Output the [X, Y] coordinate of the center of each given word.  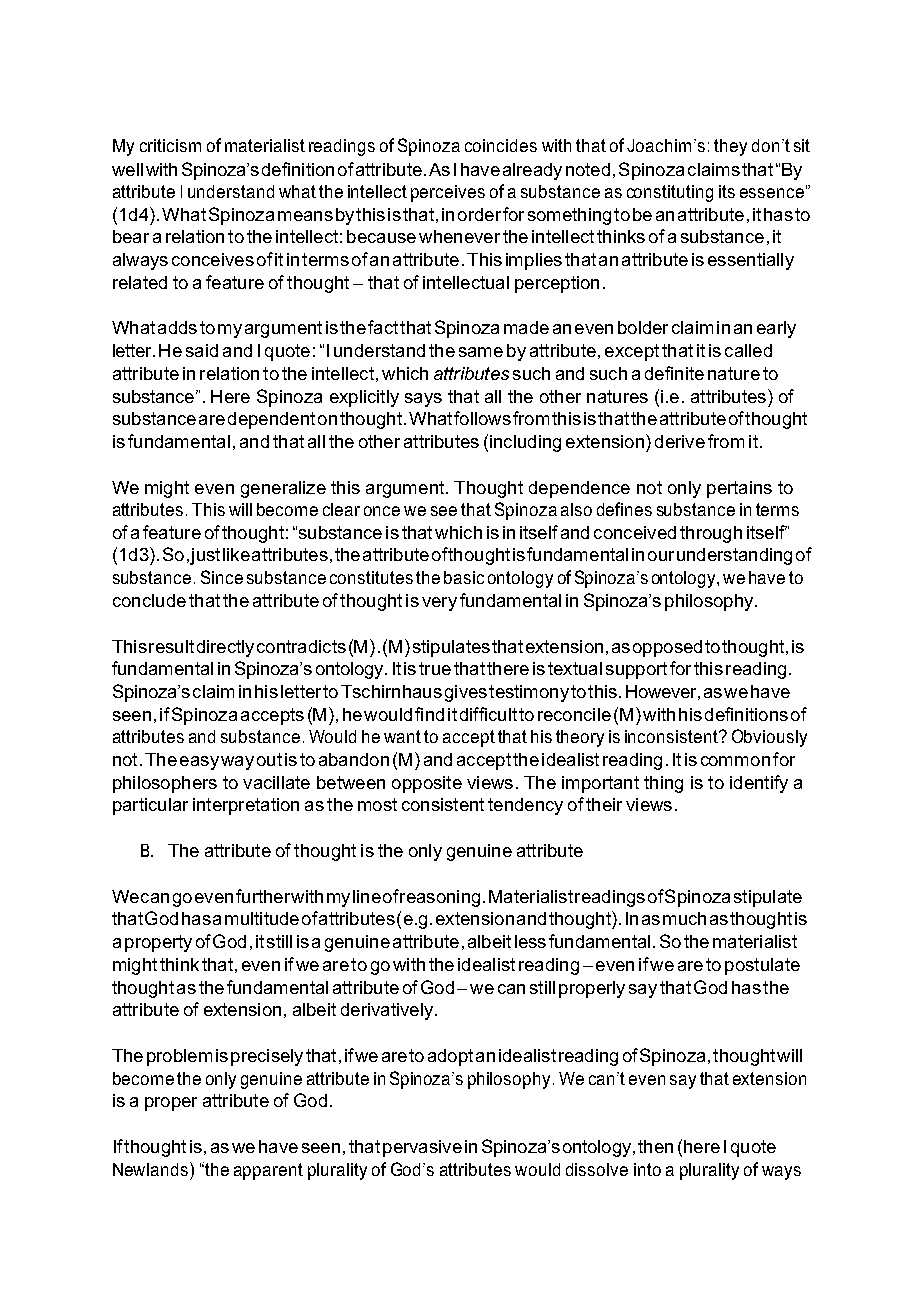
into [647, 1169]
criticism [170, 145]
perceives [448, 193]
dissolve [597, 1169]
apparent [268, 1171]
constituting [670, 193]
